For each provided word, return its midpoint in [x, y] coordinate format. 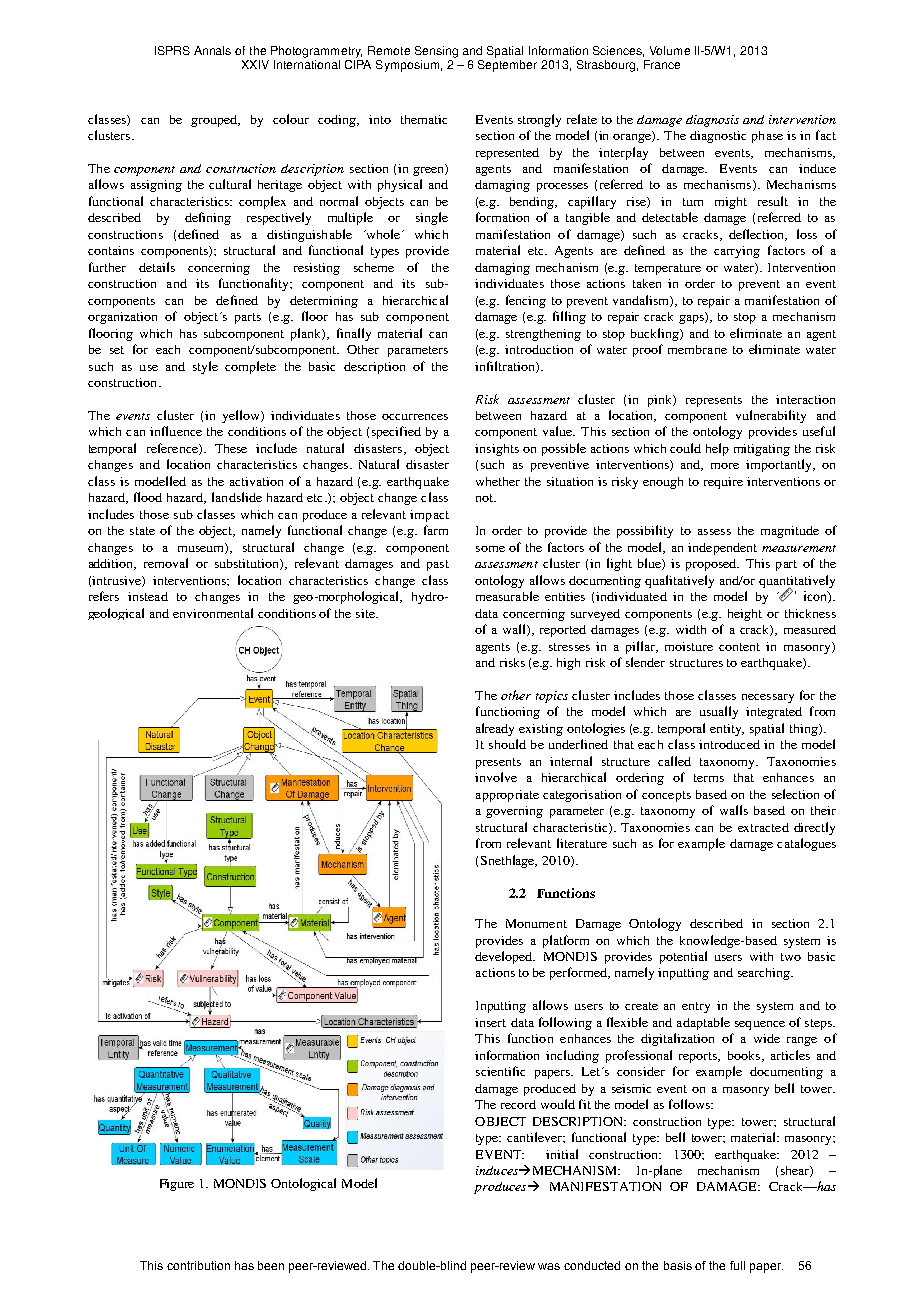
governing [514, 812]
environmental [213, 613]
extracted [763, 827]
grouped [215, 121]
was [549, 1266]
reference [173, 449]
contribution [198, 1265]
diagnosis [712, 121]
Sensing [436, 52]
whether [498, 481]
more [725, 466]
